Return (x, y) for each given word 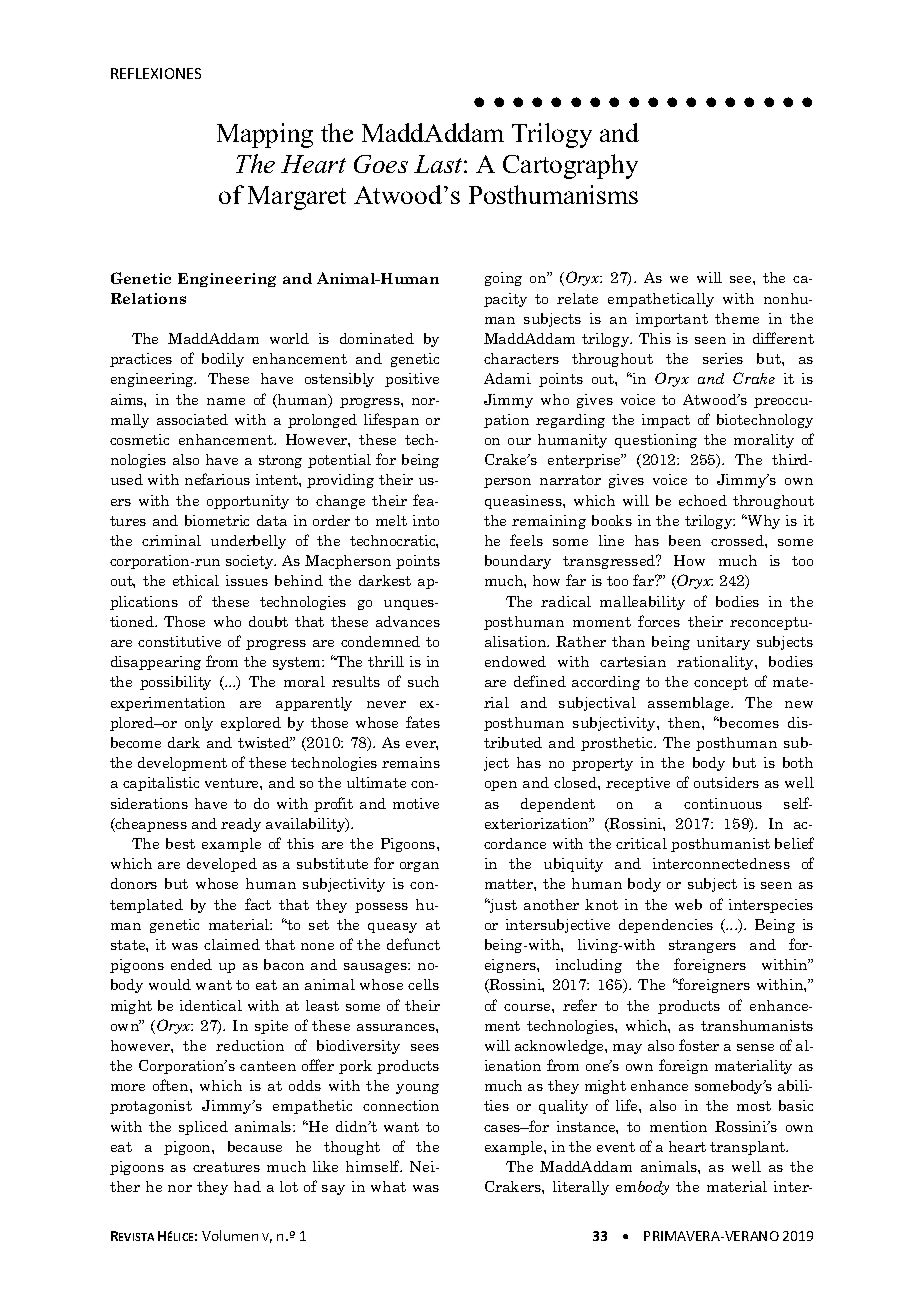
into (426, 520)
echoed (703, 500)
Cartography (570, 166)
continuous (723, 803)
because (255, 1146)
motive (416, 803)
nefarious (217, 479)
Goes (381, 164)
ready (241, 825)
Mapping (265, 135)
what (388, 1186)
